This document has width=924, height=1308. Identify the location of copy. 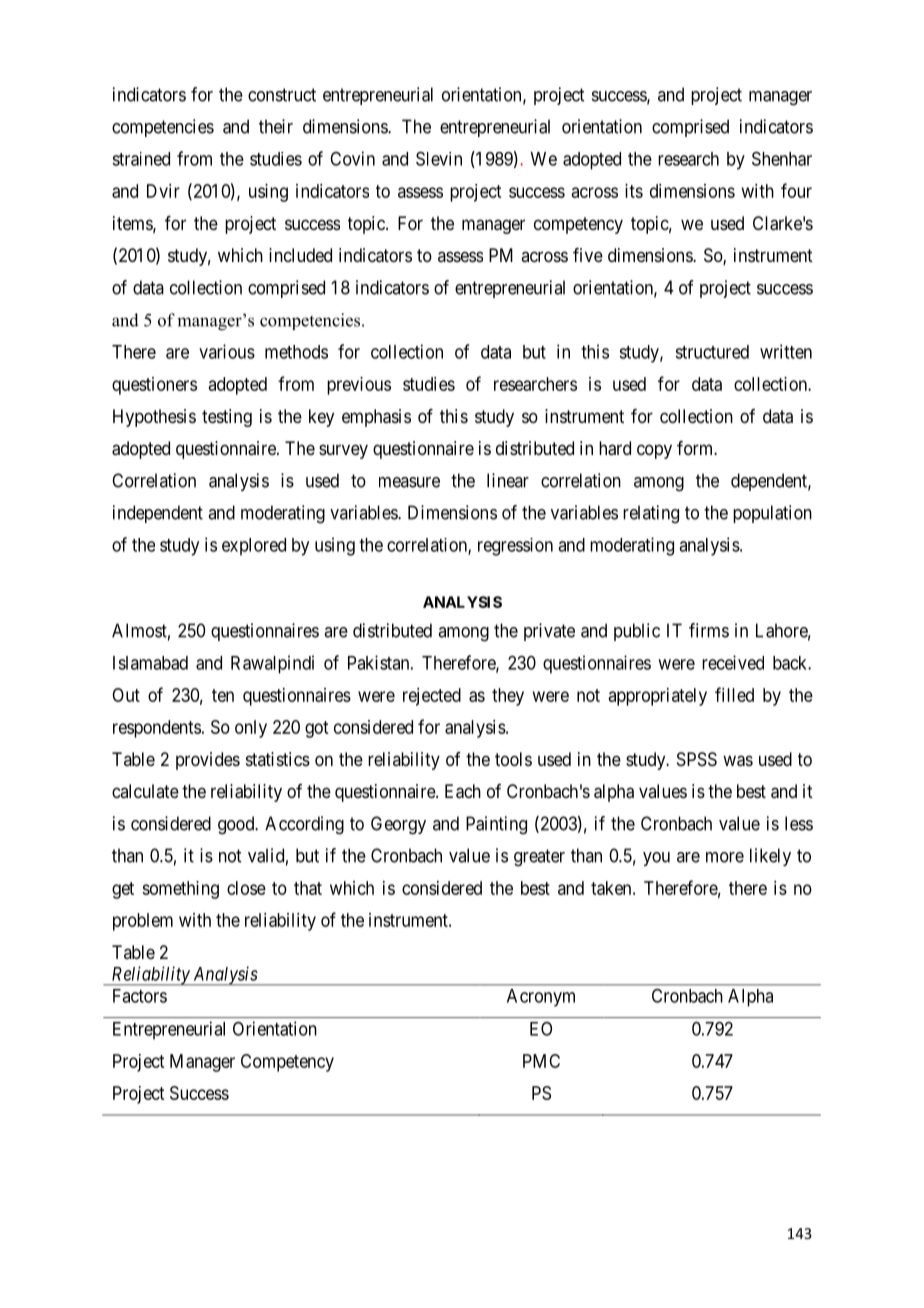
(654, 451).
